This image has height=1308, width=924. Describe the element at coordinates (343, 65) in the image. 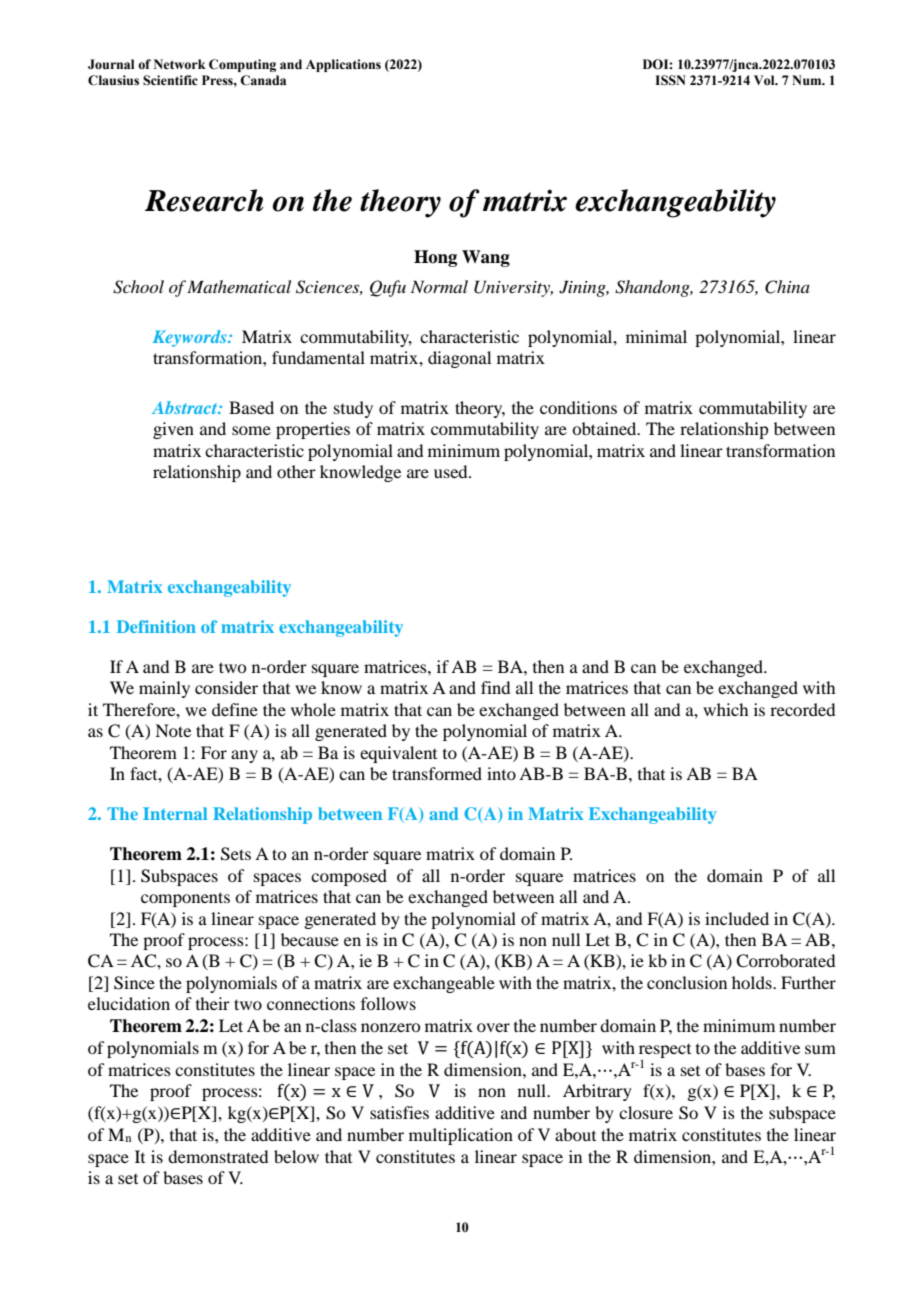

I see `Applications` at that location.
